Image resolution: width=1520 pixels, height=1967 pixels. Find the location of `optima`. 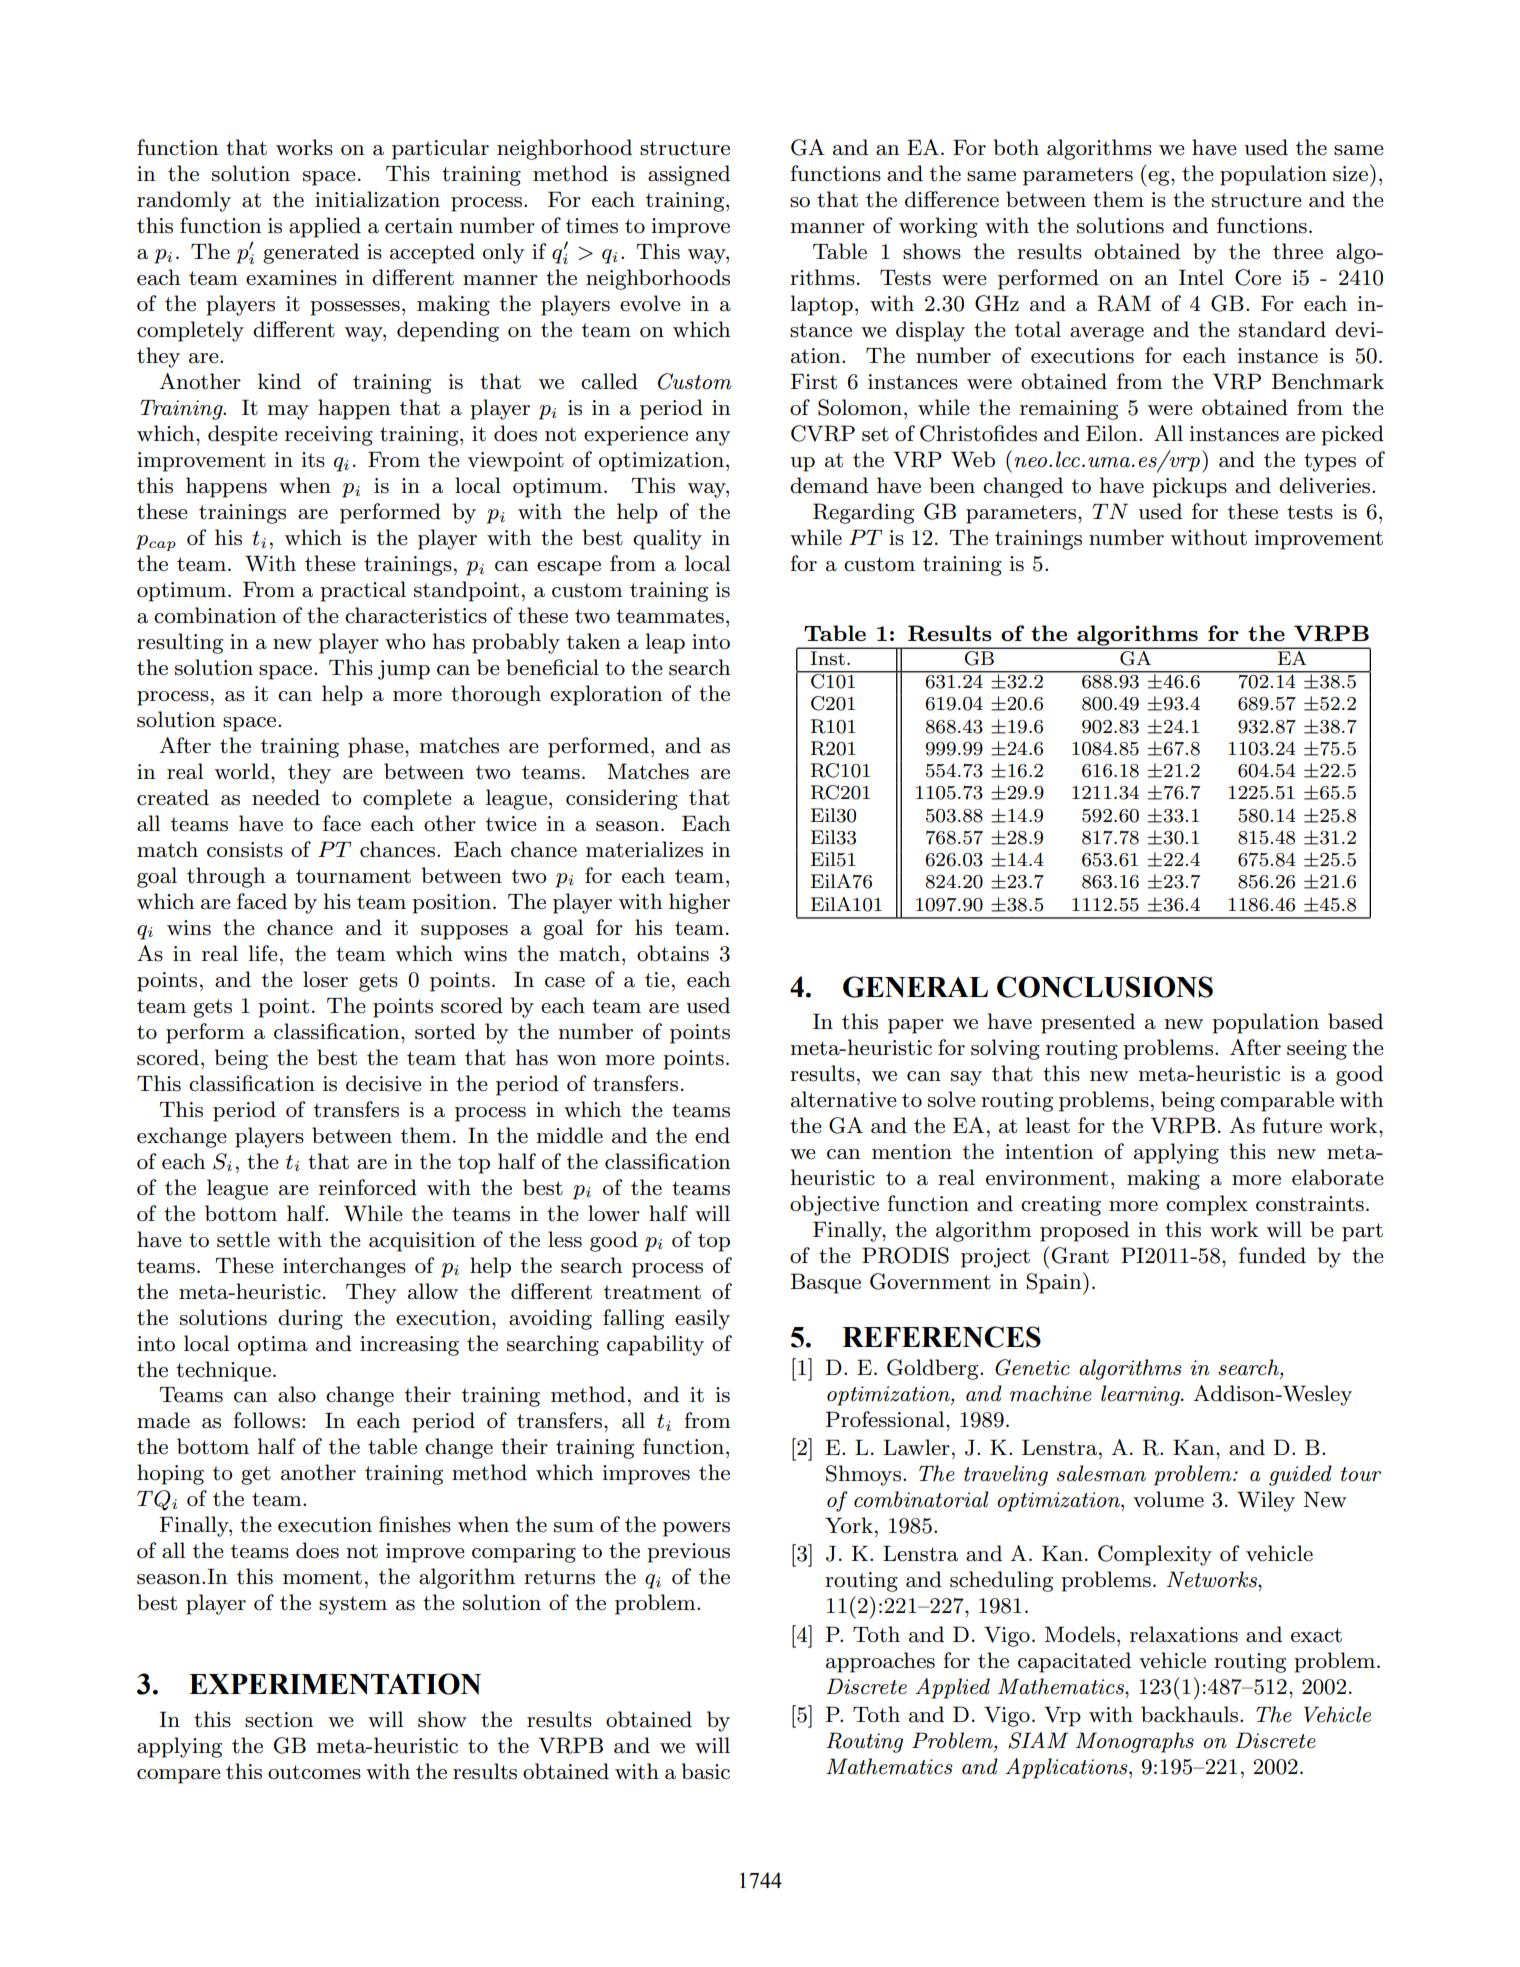

optima is located at coordinates (273, 1346).
